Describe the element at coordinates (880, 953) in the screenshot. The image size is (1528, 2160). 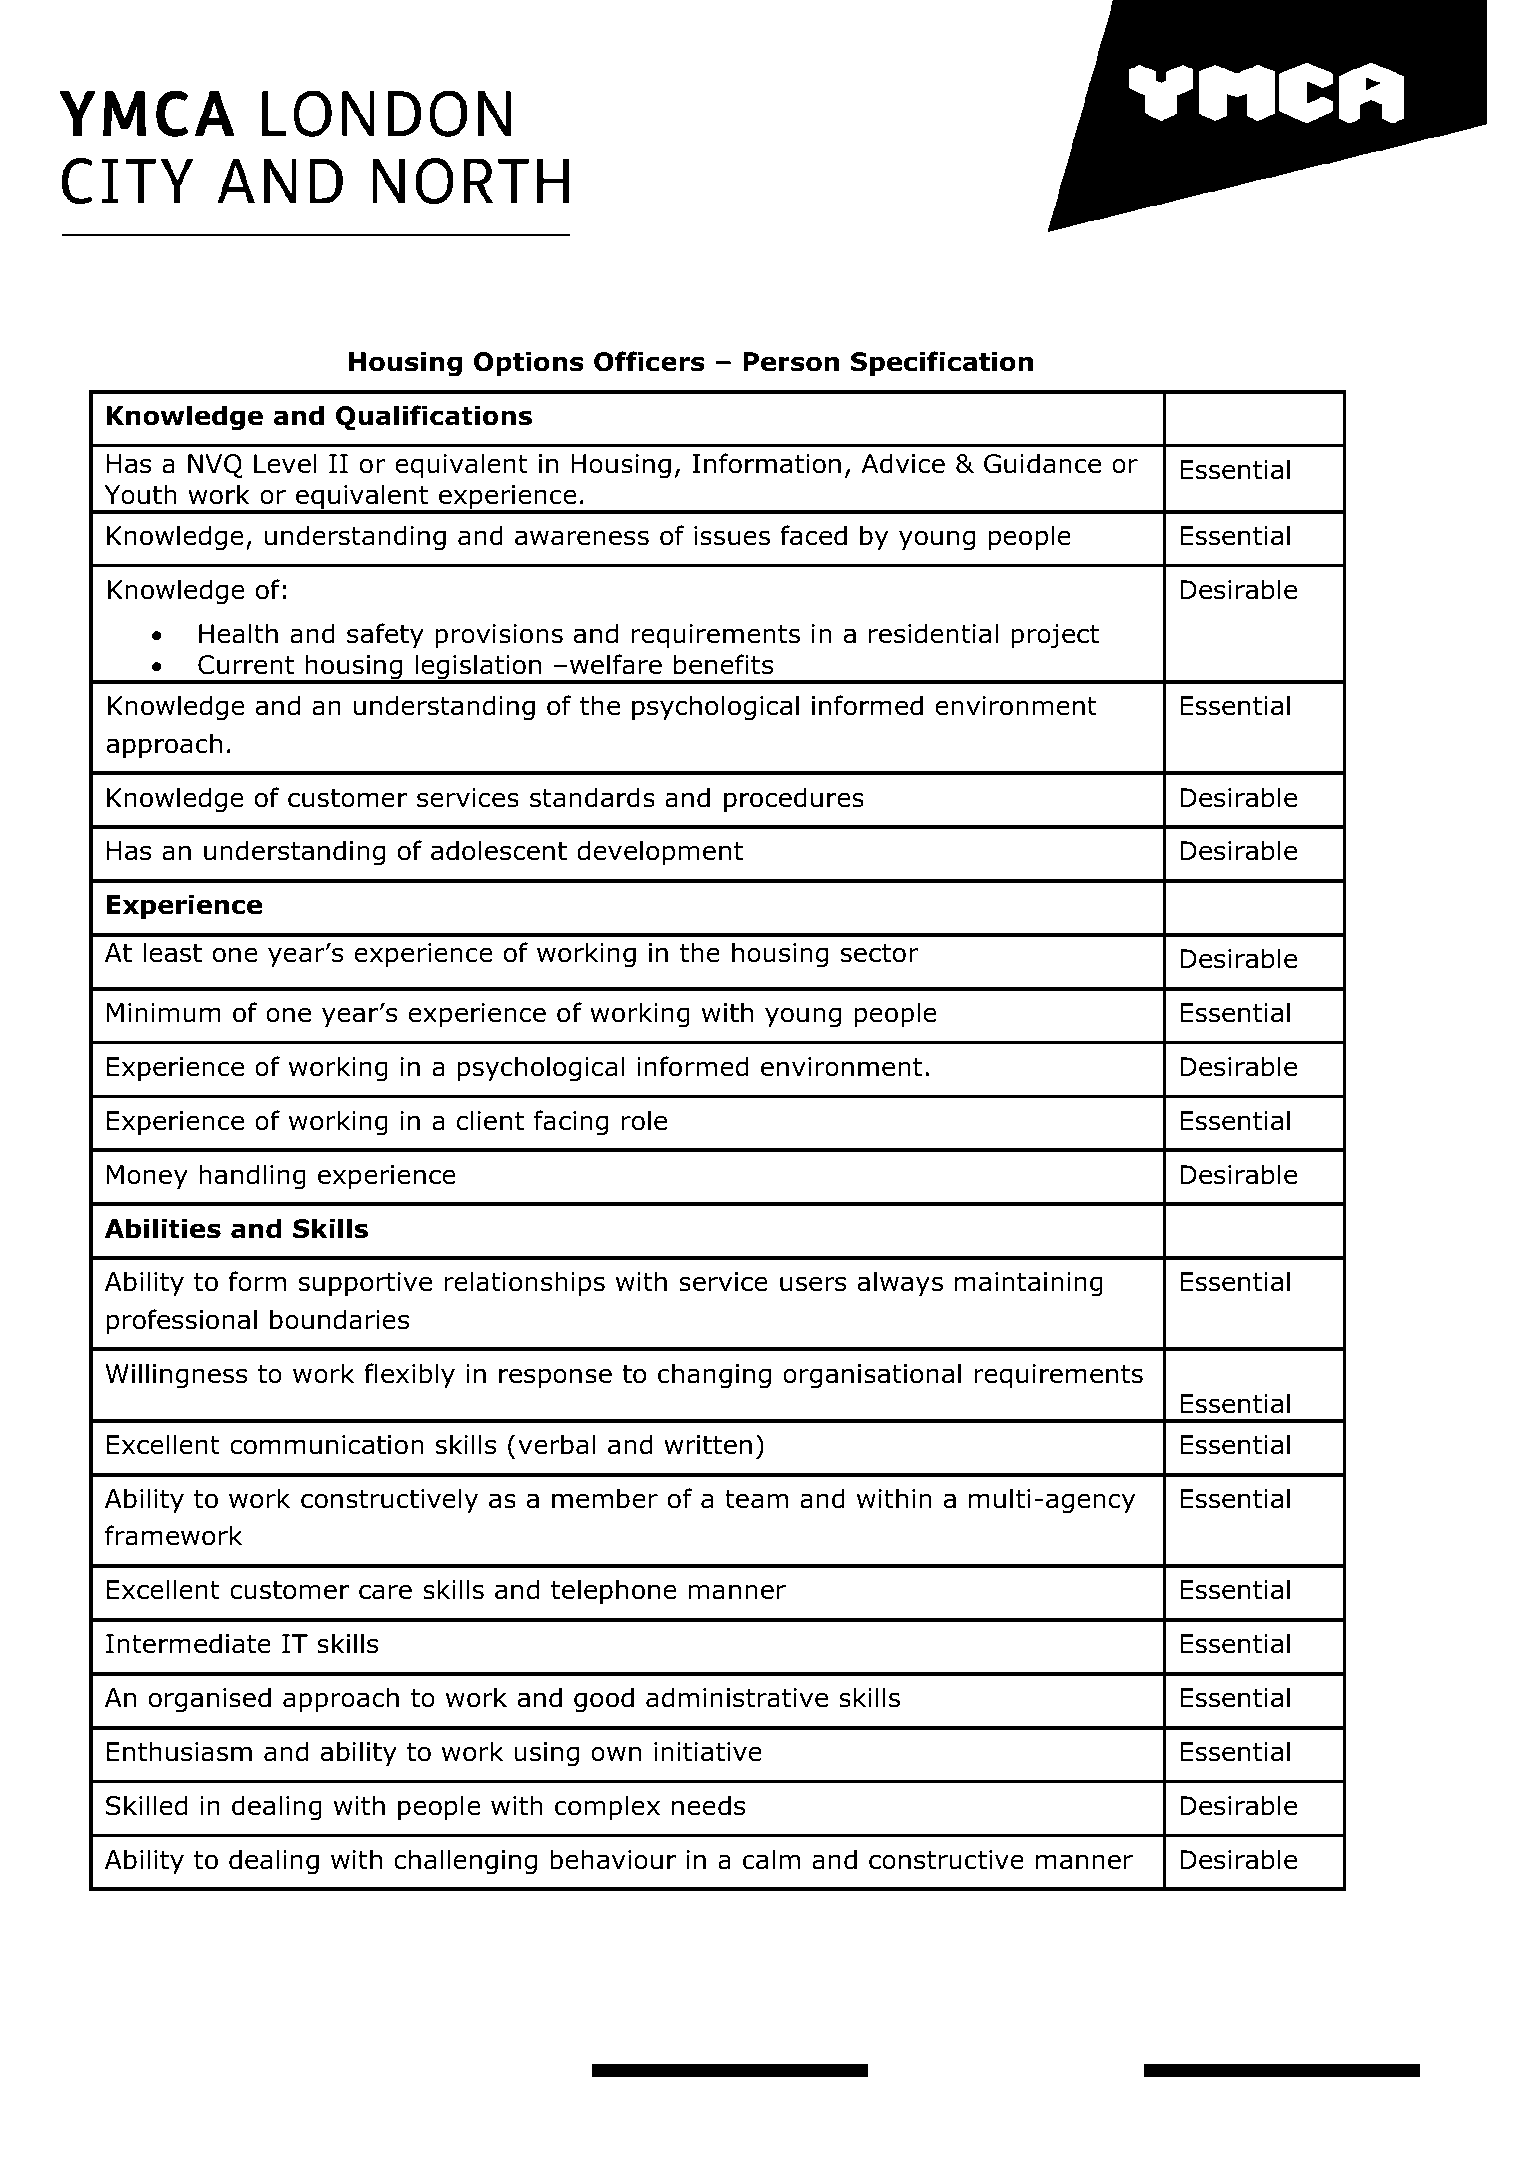
I see `sector` at that location.
